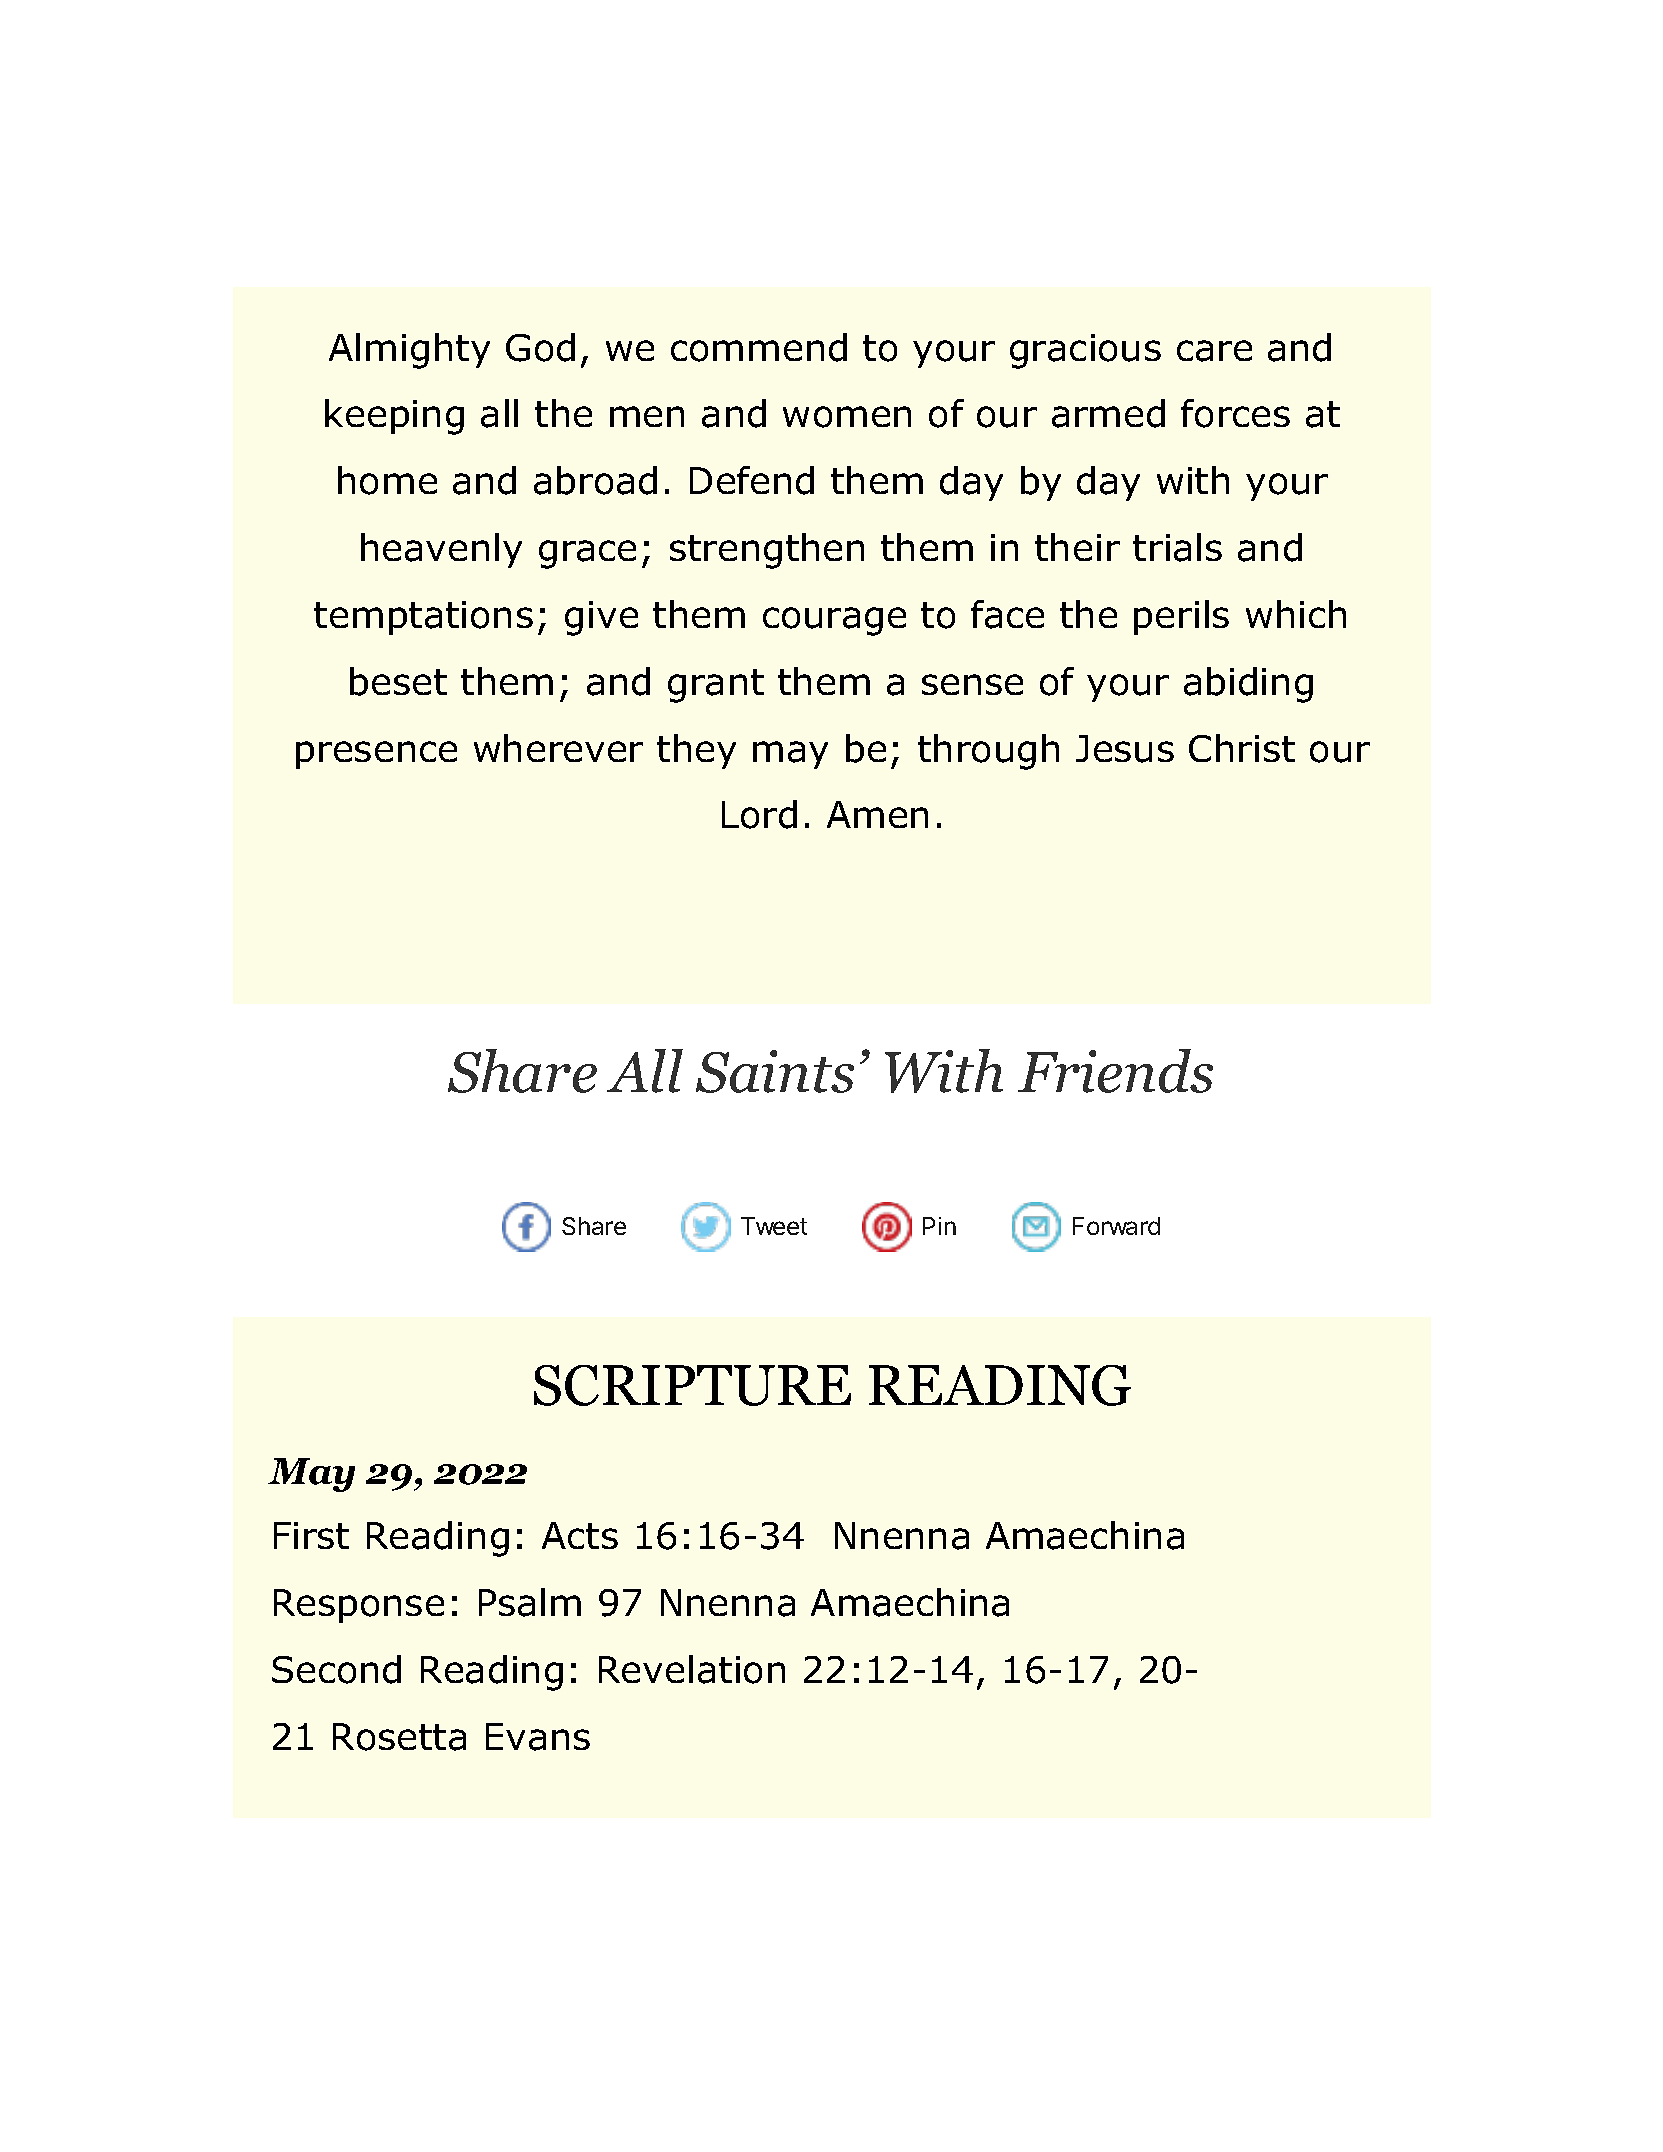 This page has height=2152, width=1663. I want to click on Acts, so click(580, 1535).
